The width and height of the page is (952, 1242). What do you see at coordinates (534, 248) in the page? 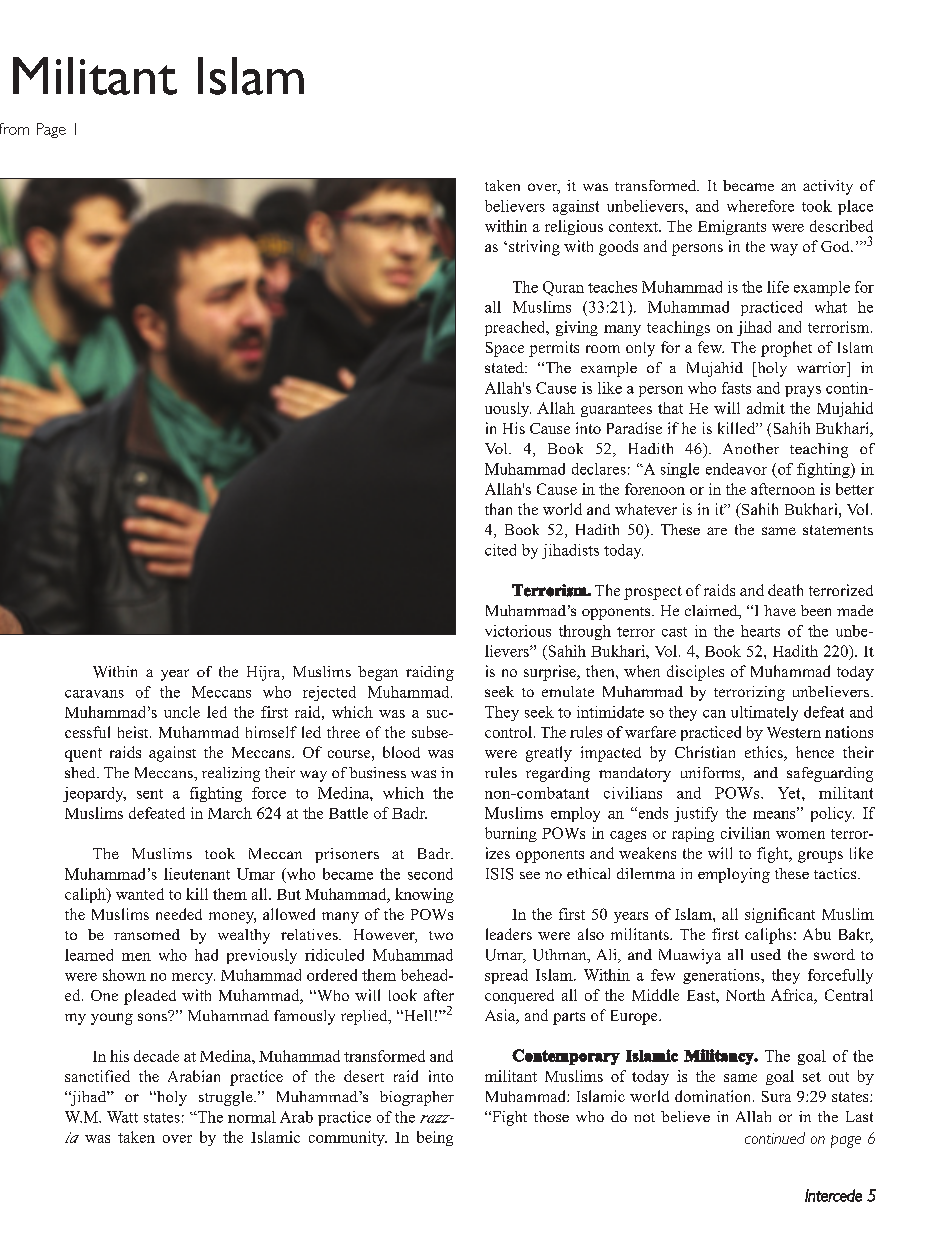
I see `striving` at bounding box center [534, 248].
